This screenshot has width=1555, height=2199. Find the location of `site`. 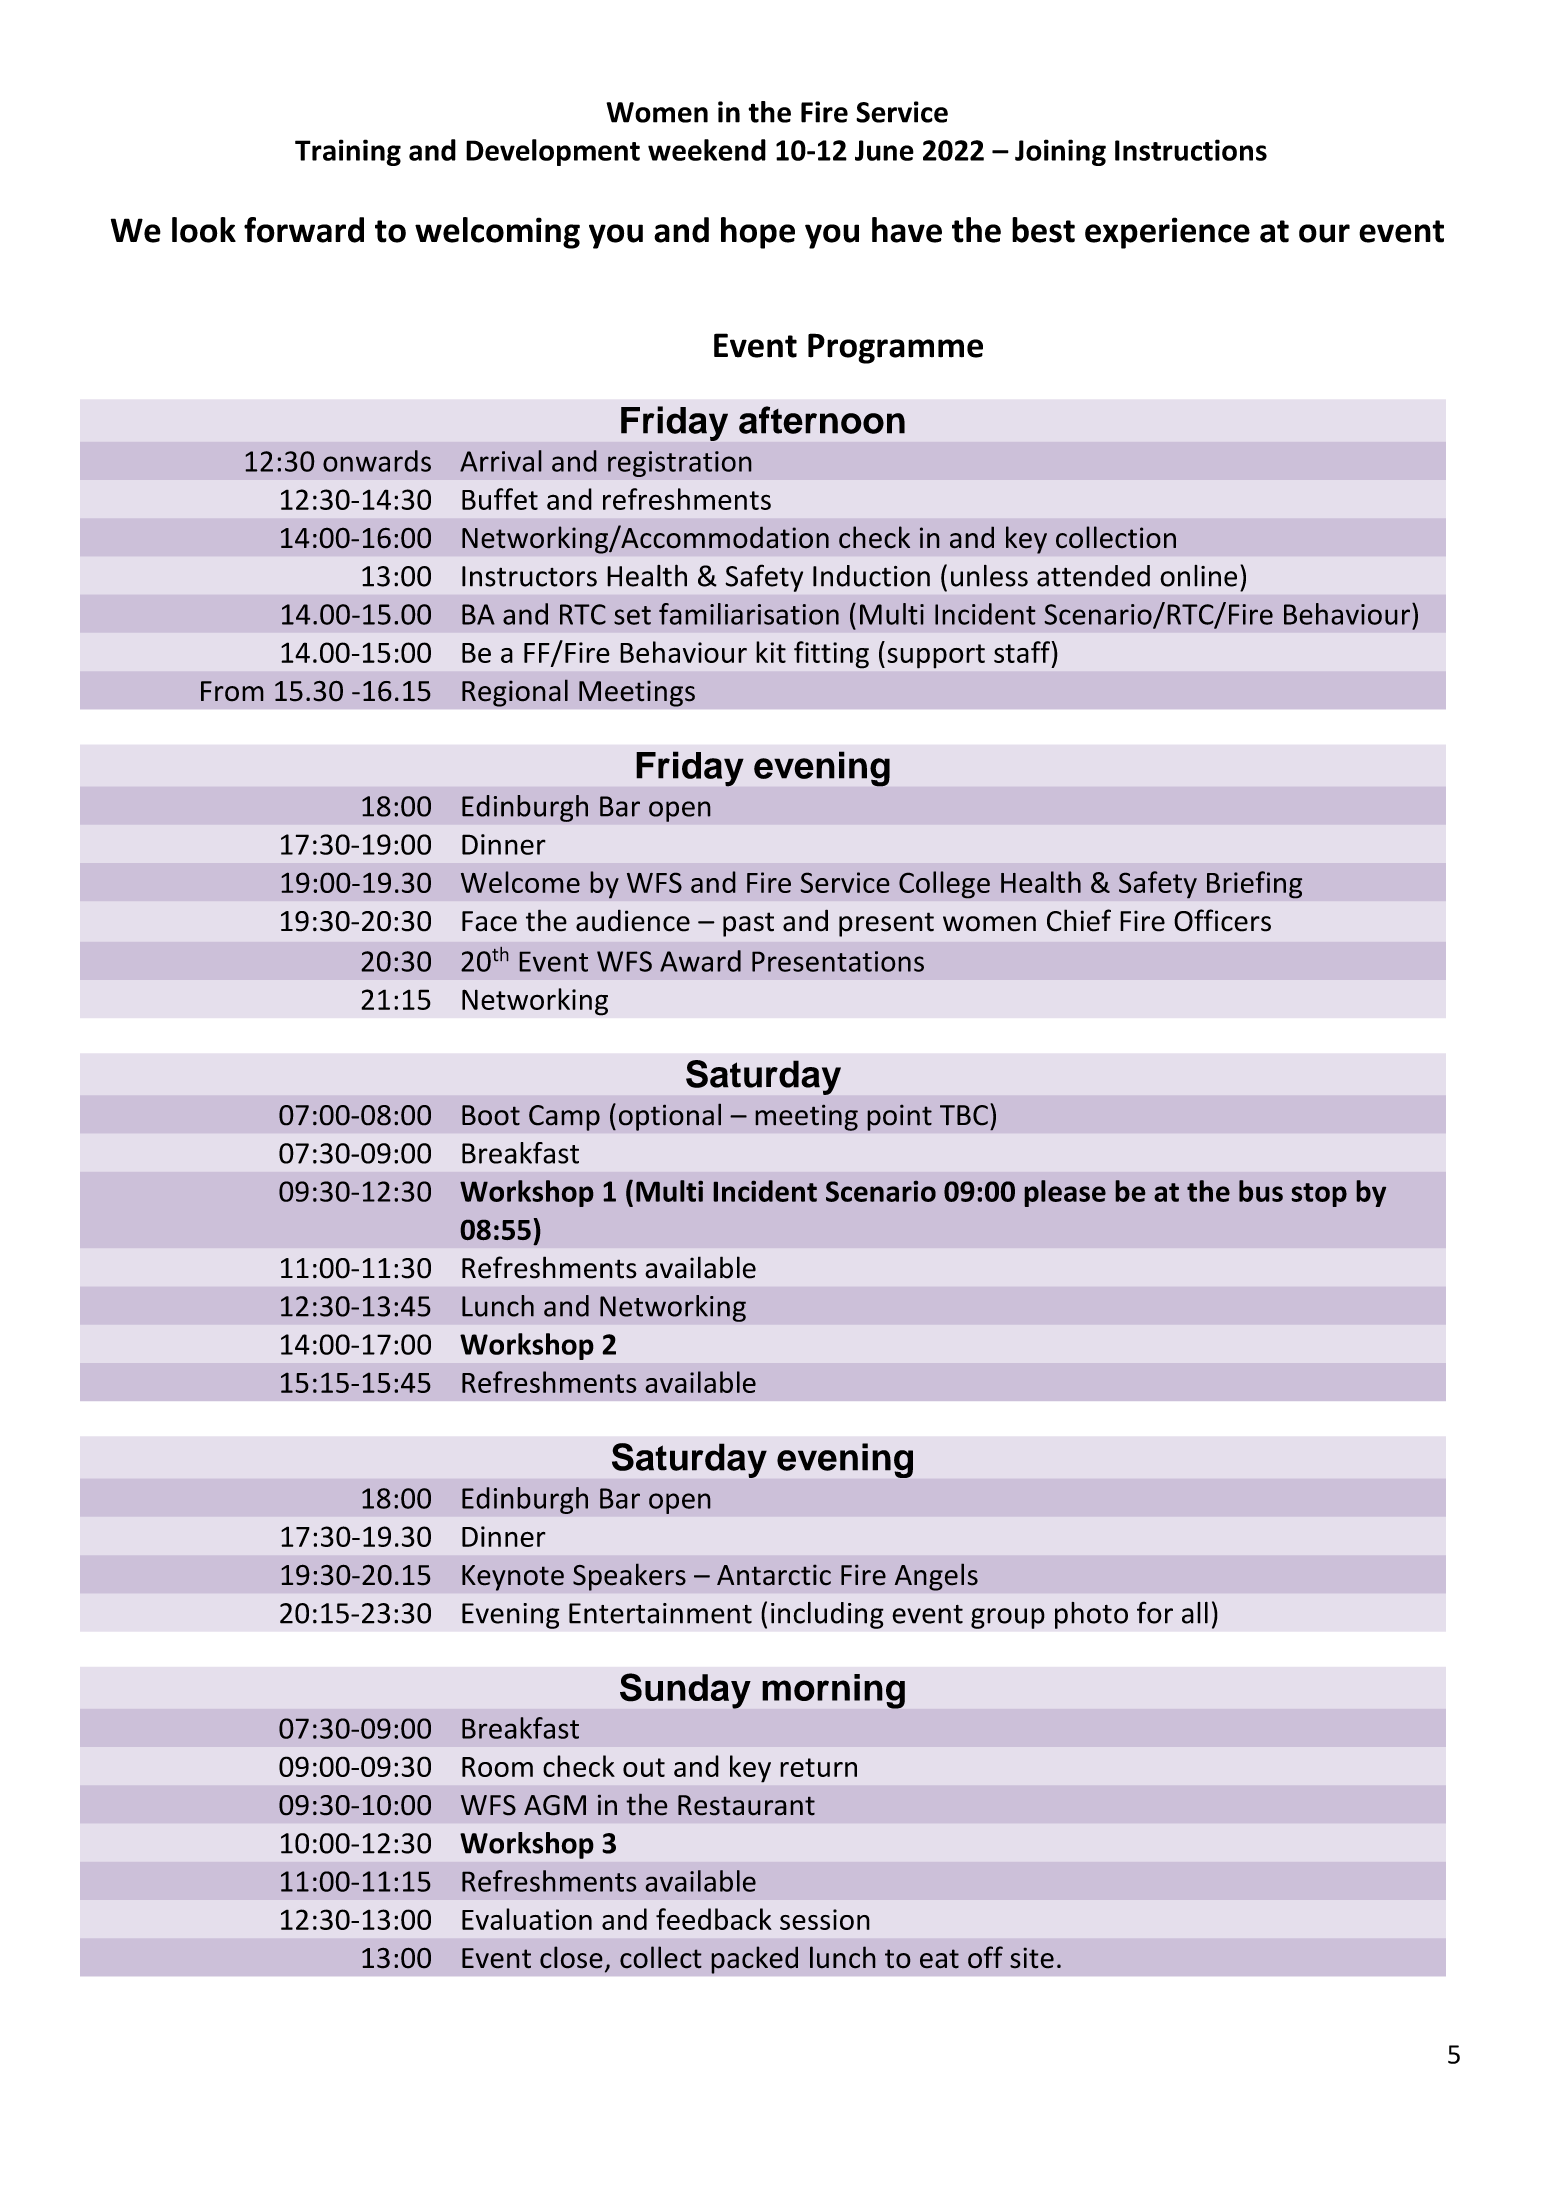

site is located at coordinates (1032, 1958).
